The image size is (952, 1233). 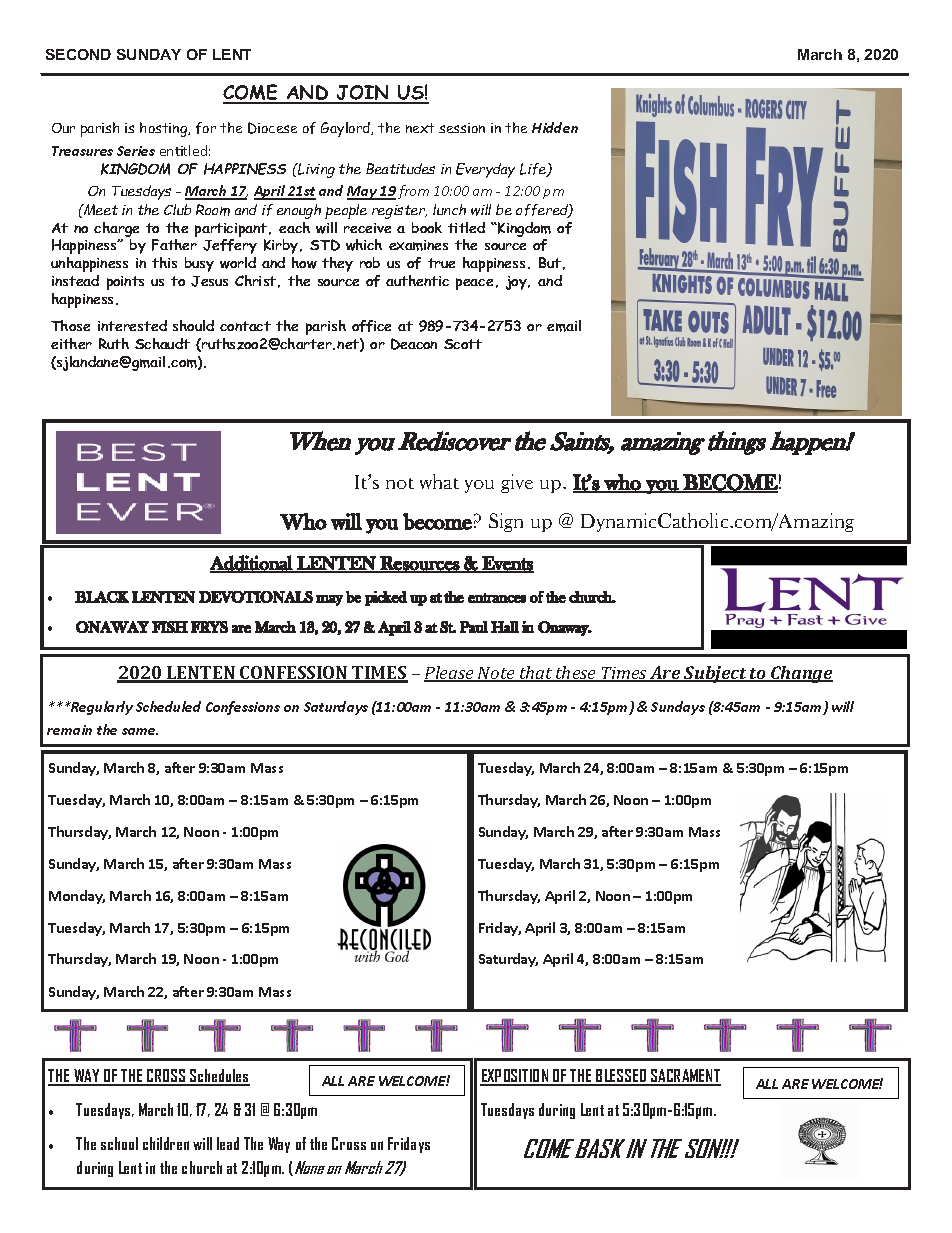 What do you see at coordinates (165, 129) in the screenshot?
I see `hosting` at bounding box center [165, 129].
